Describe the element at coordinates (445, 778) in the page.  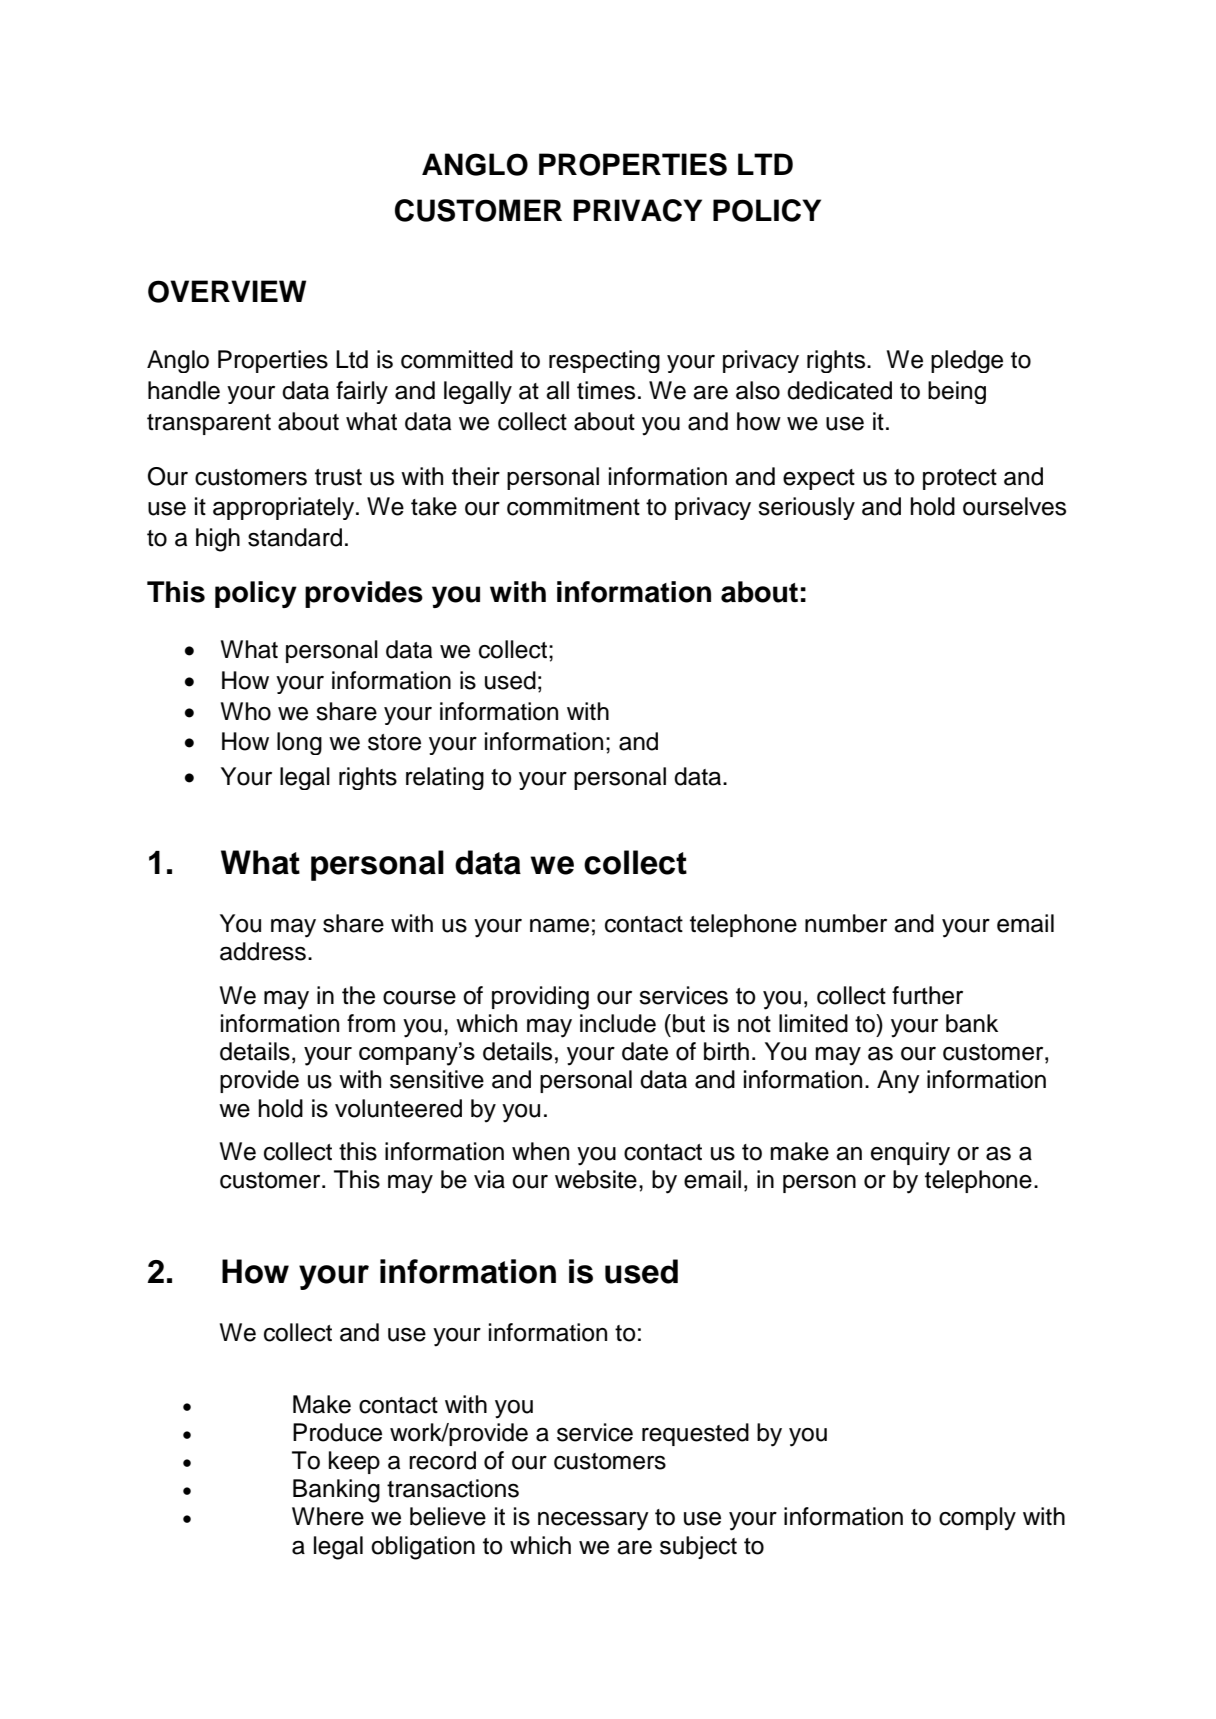
I see `relating` at that location.
